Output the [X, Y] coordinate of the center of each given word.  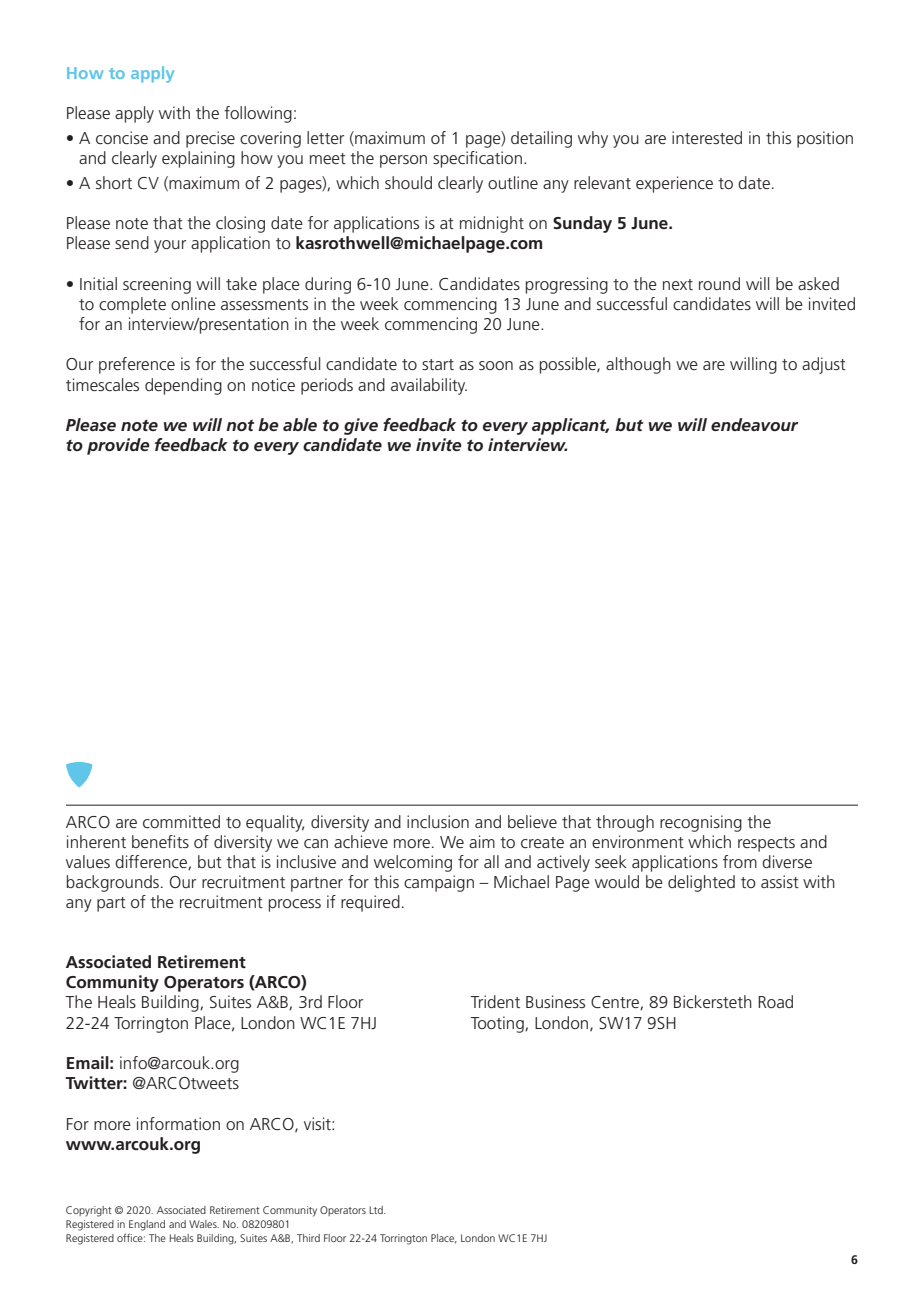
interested [707, 137]
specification [477, 159]
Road [775, 1001]
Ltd [377, 1210]
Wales [204, 1224]
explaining [198, 159]
